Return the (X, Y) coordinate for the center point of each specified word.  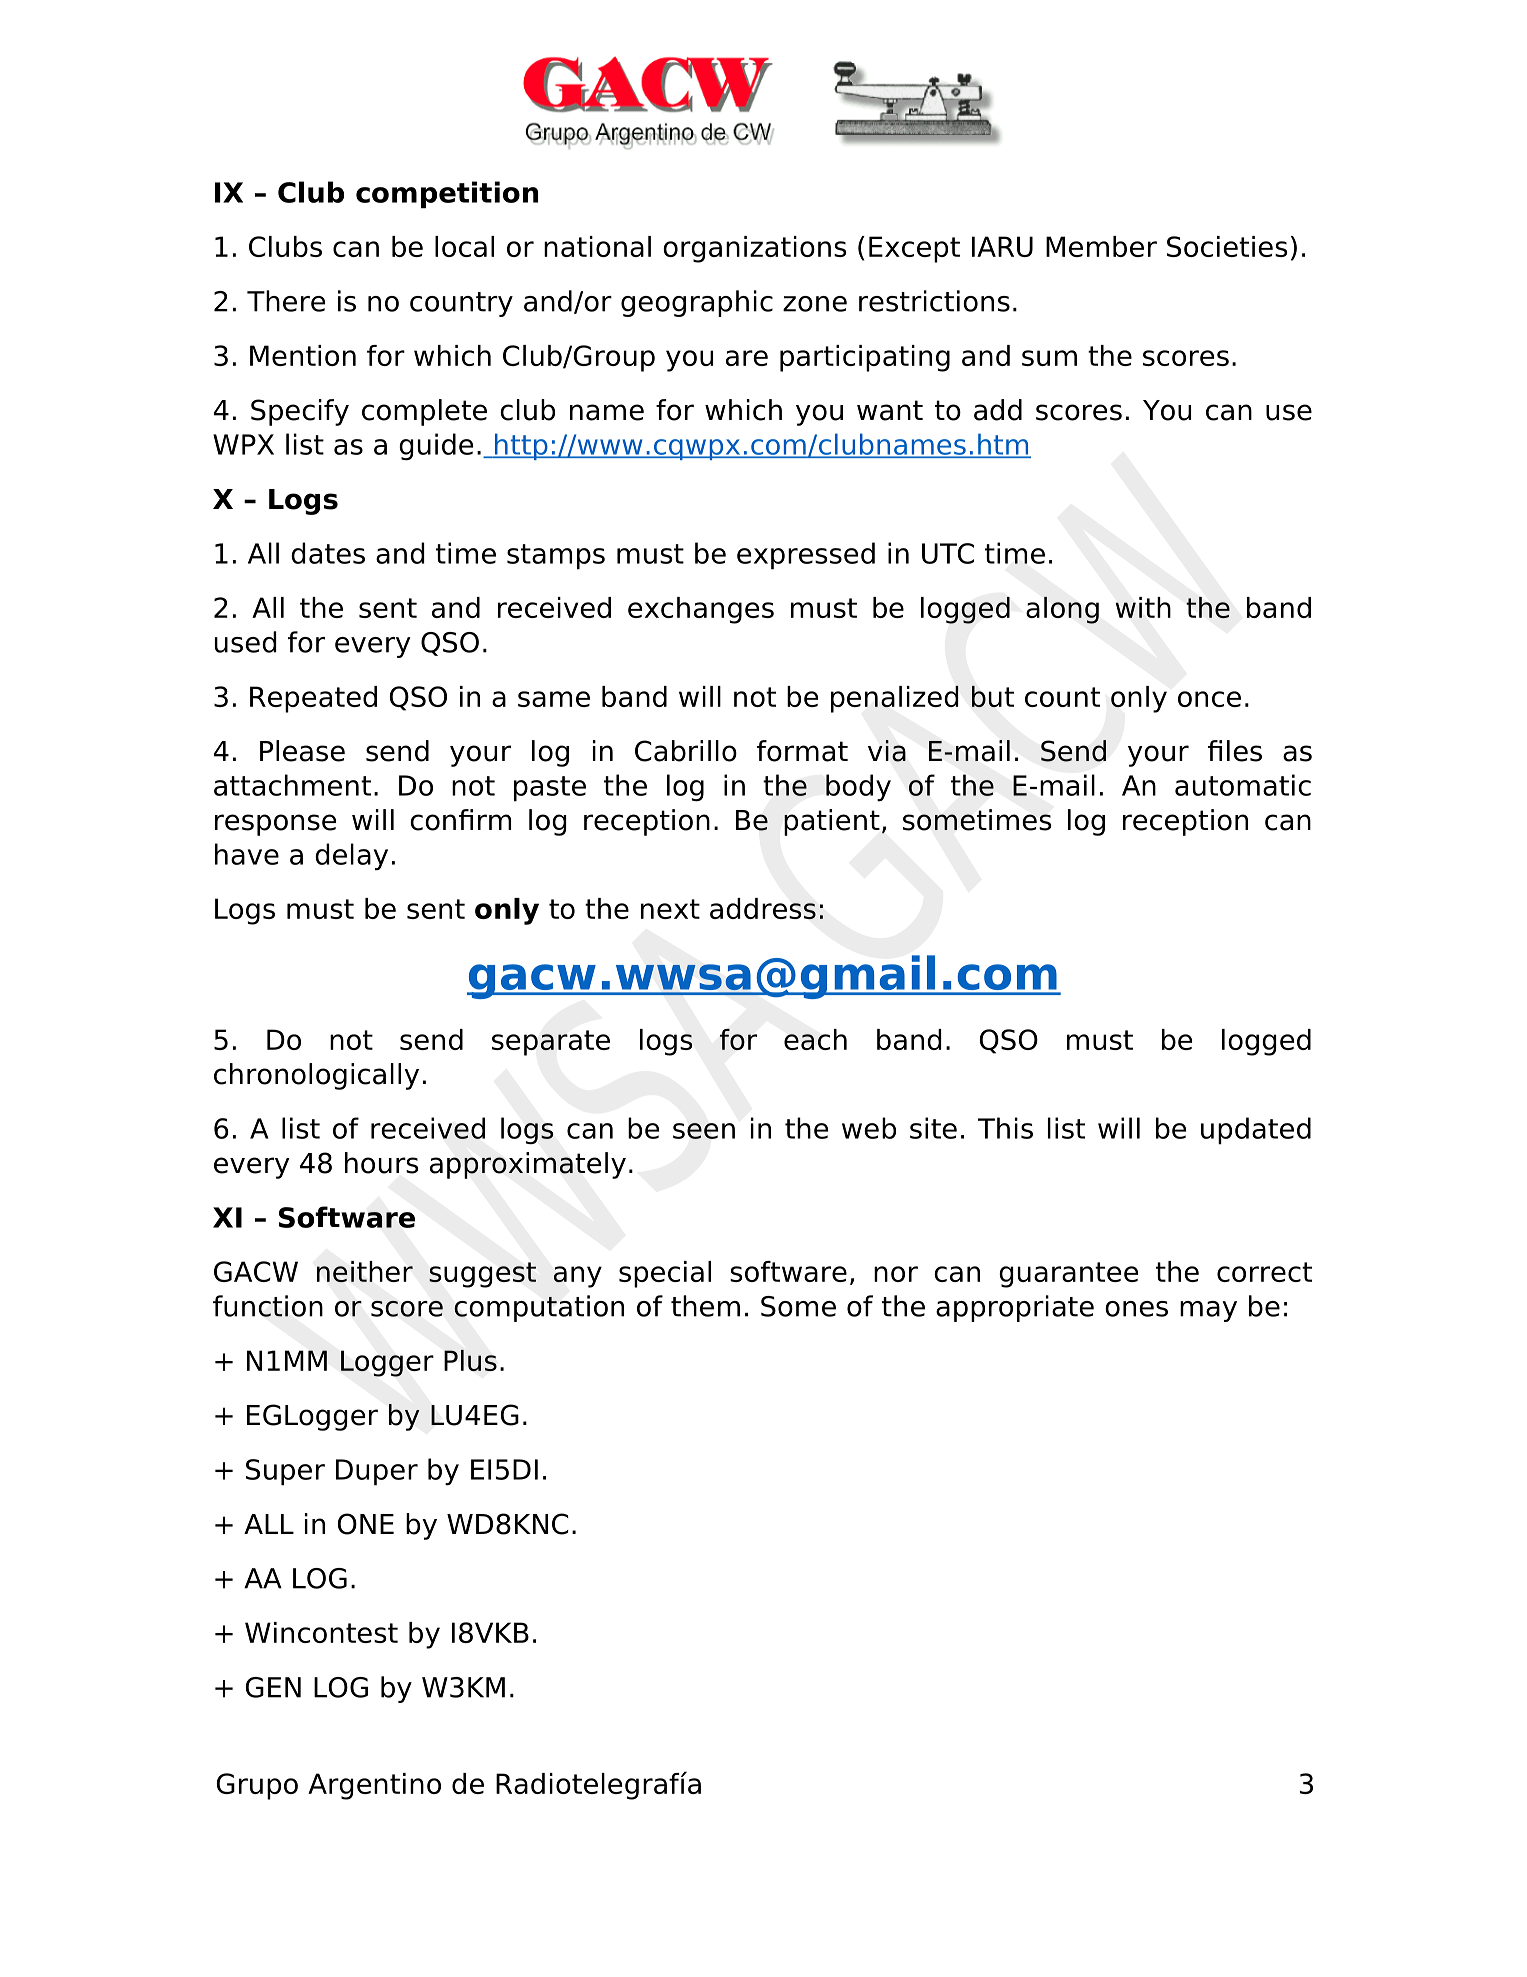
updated (1256, 1131)
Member (1101, 246)
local (464, 246)
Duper (377, 1472)
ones (1136, 1309)
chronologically (316, 1076)
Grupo (257, 1786)
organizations (755, 249)
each (815, 1039)
